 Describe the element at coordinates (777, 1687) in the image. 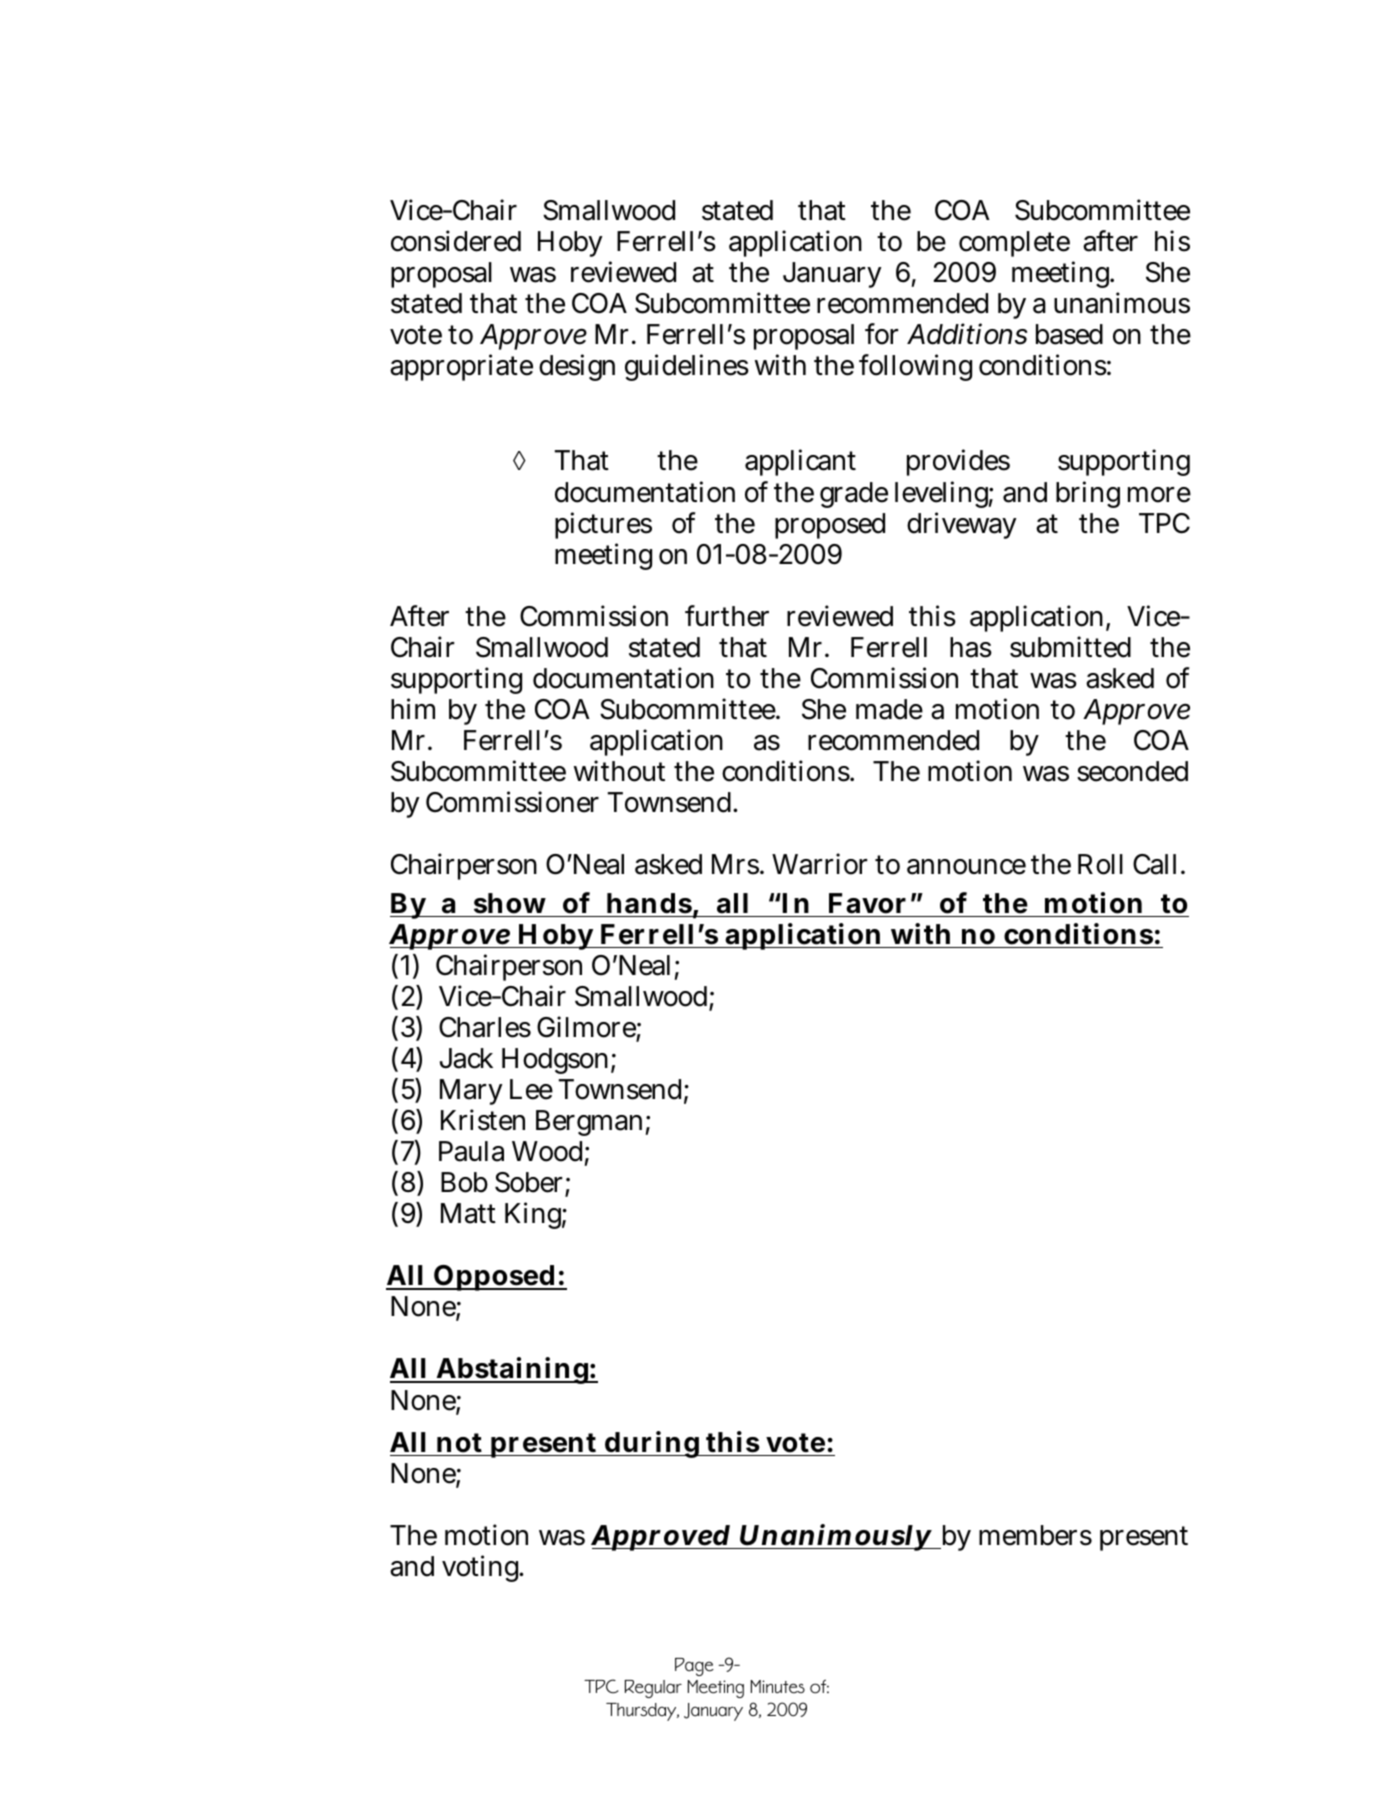

I see `Minutes` at that location.
